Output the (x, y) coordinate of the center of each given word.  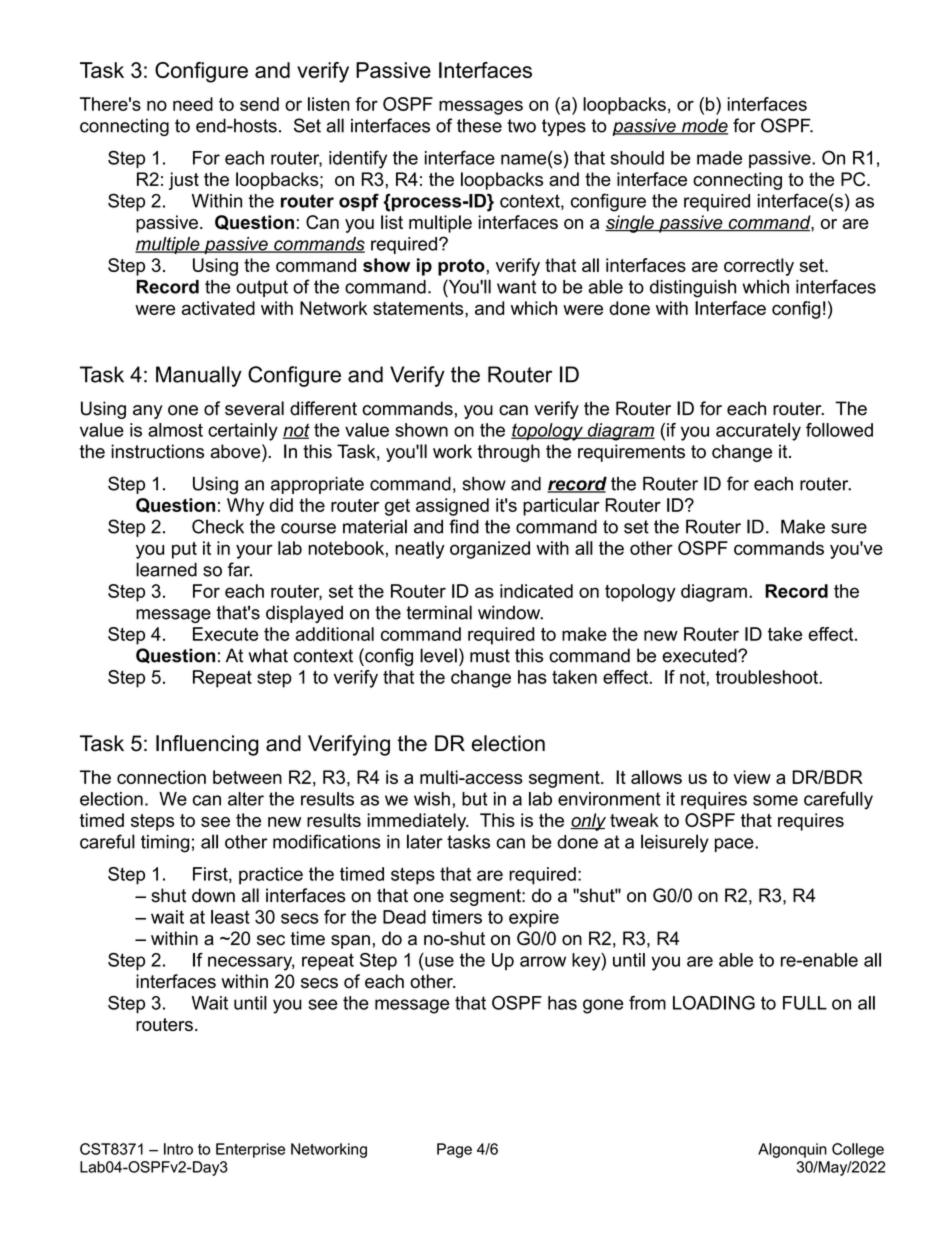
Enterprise (250, 1150)
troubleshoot (768, 677)
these (479, 125)
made (719, 158)
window (510, 612)
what (268, 655)
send (259, 104)
